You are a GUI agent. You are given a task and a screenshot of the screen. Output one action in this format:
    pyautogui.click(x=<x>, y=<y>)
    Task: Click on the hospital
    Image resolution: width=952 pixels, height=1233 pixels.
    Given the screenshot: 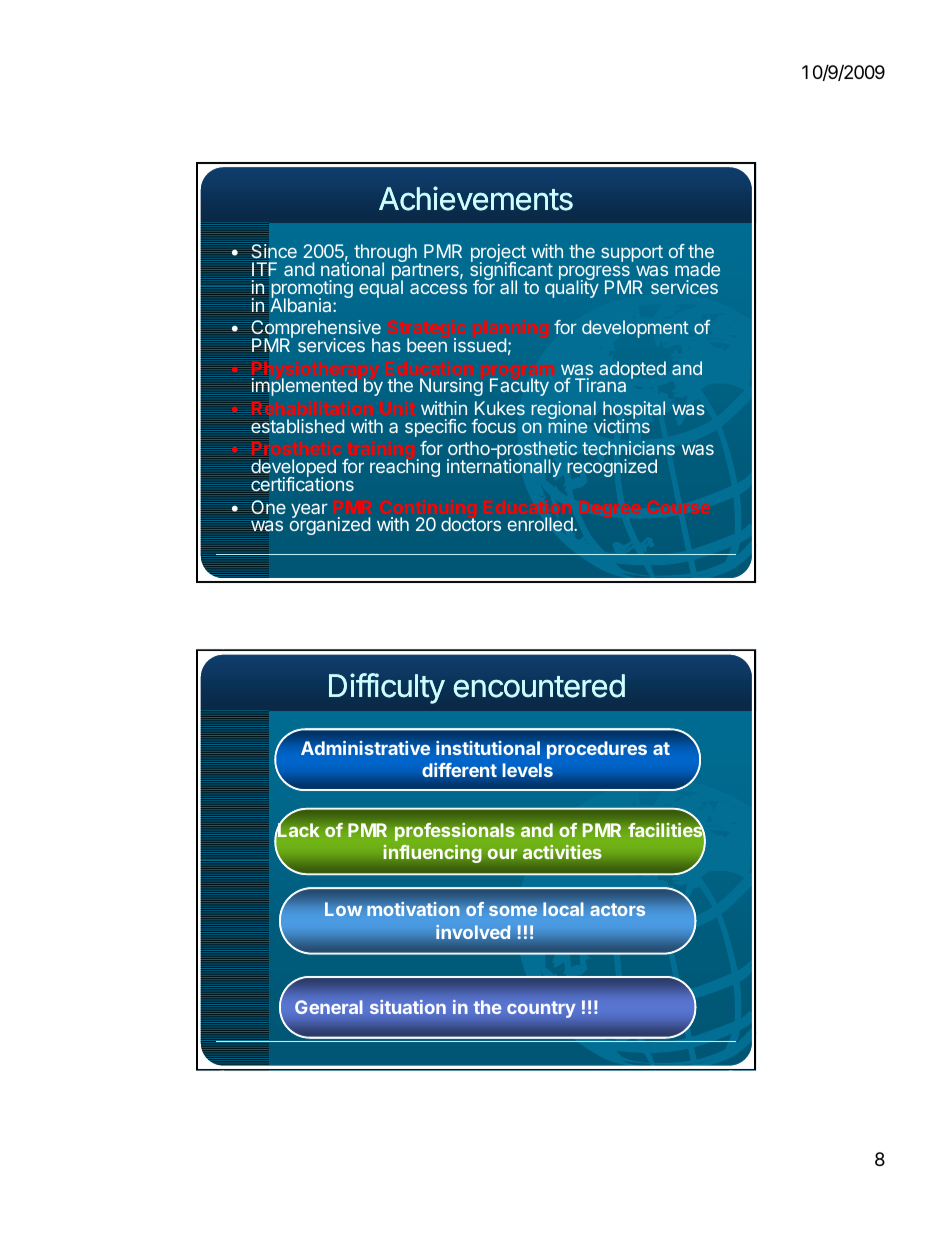 What is the action you would take?
    pyautogui.click(x=634, y=411)
